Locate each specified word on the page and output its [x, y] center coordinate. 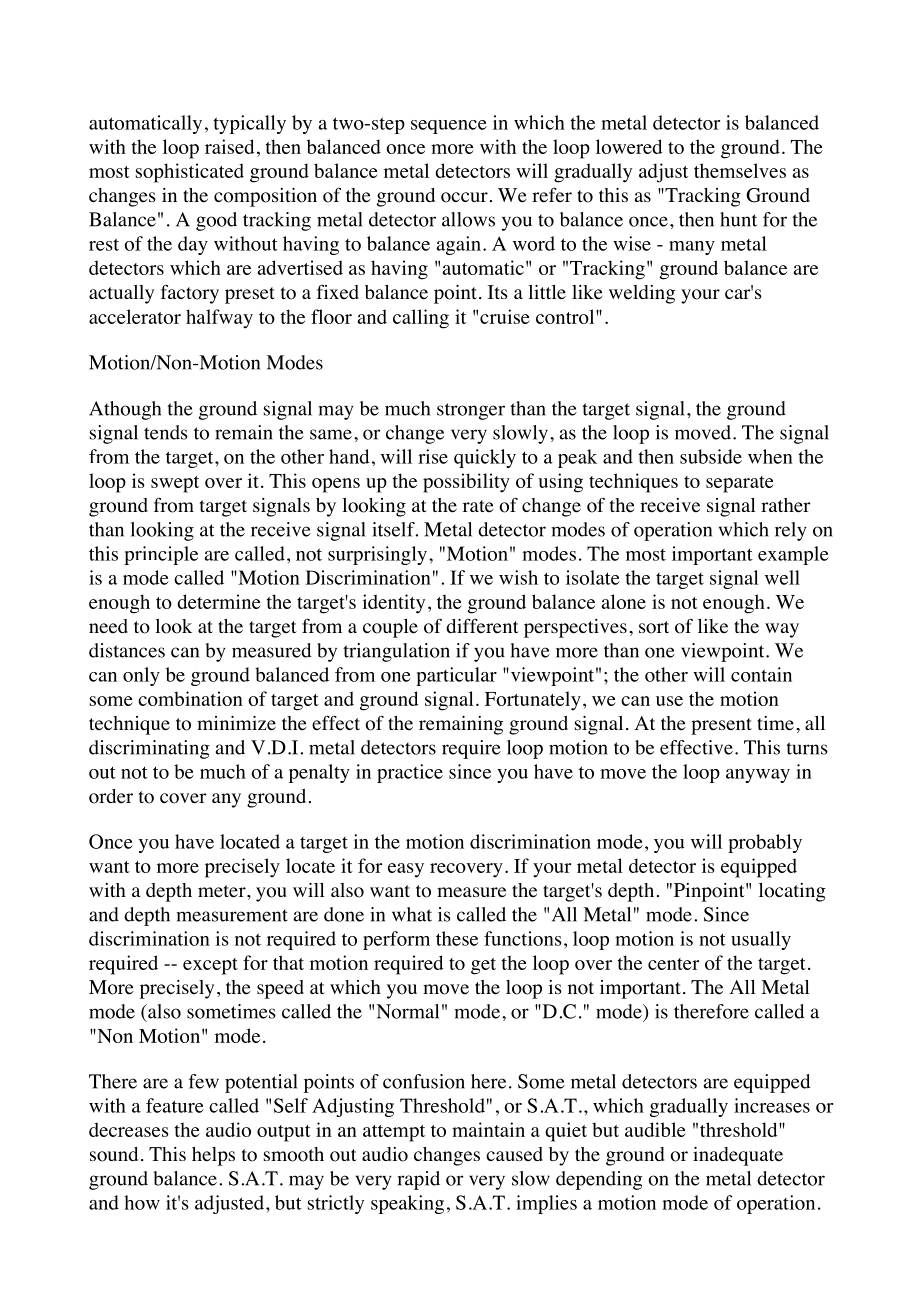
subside [711, 456]
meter [223, 891]
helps [213, 1156]
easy [406, 870]
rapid [419, 1180]
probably [765, 843]
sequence [449, 127]
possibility [466, 483]
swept [175, 484]
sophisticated [190, 173]
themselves [740, 170]
